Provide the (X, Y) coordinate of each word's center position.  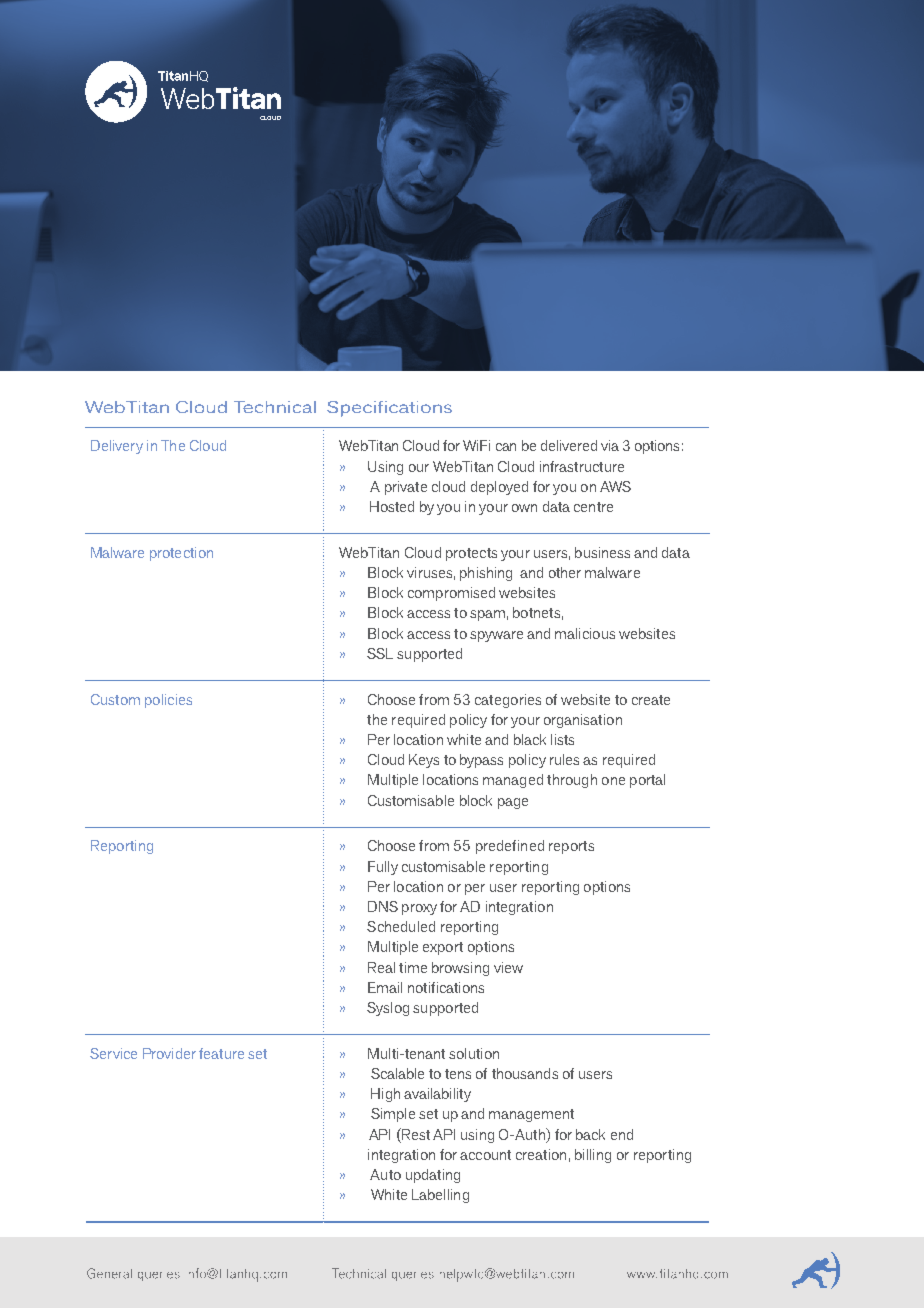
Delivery (117, 447)
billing (593, 1156)
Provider (169, 1053)
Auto (385, 1174)
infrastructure (582, 466)
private (406, 488)
